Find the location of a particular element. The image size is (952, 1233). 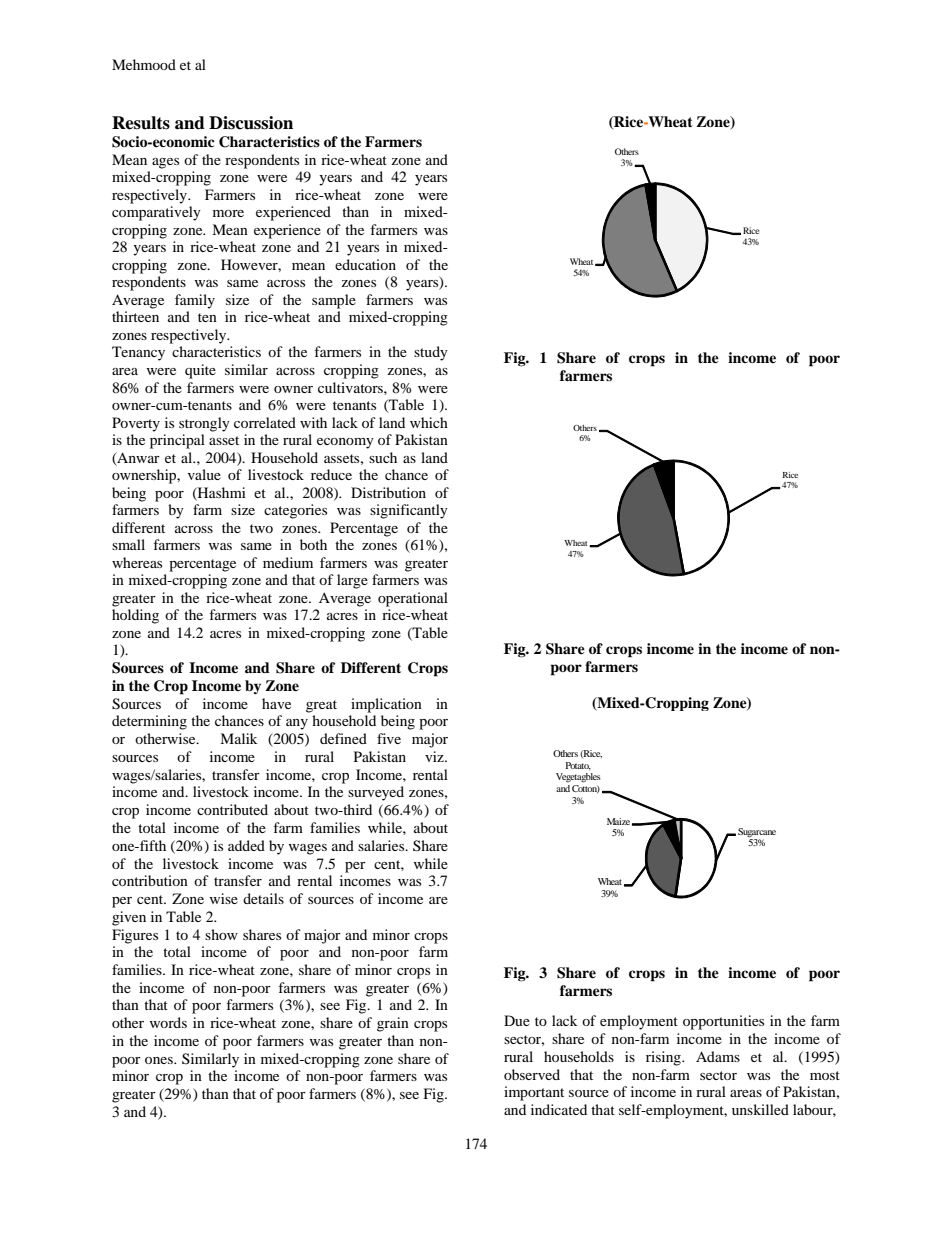

education is located at coordinates (365, 264).
